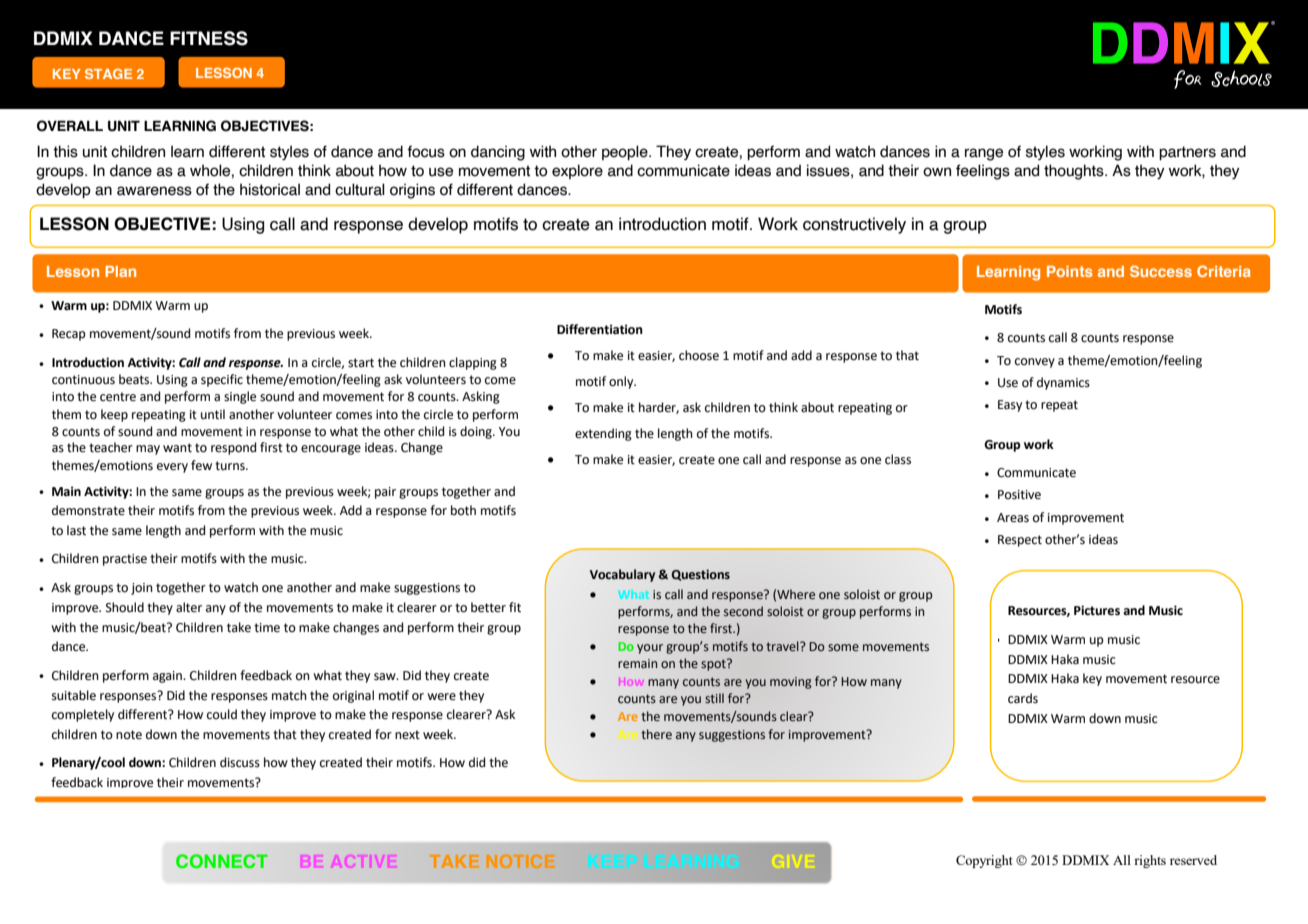 The width and height of the screenshot is (1308, 924). Describe the element at coordinates (1187, 153) in the screenshot. I see `partners` at that location.
